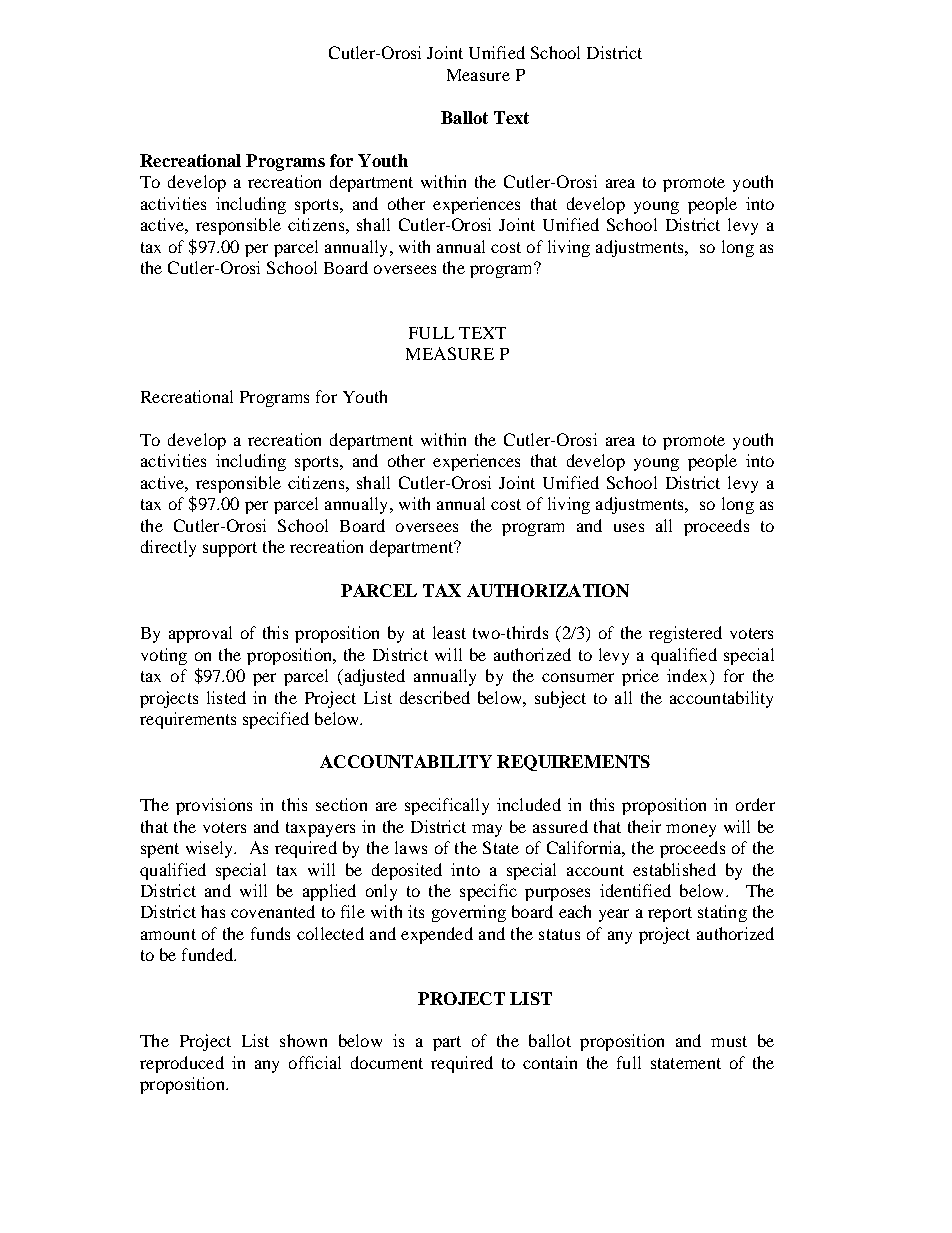 This screenshot has width=952, height=1233. What do you see at coordinates (213, 911) in the screenshot?
I see `has` at bounding box center [213, 911].
